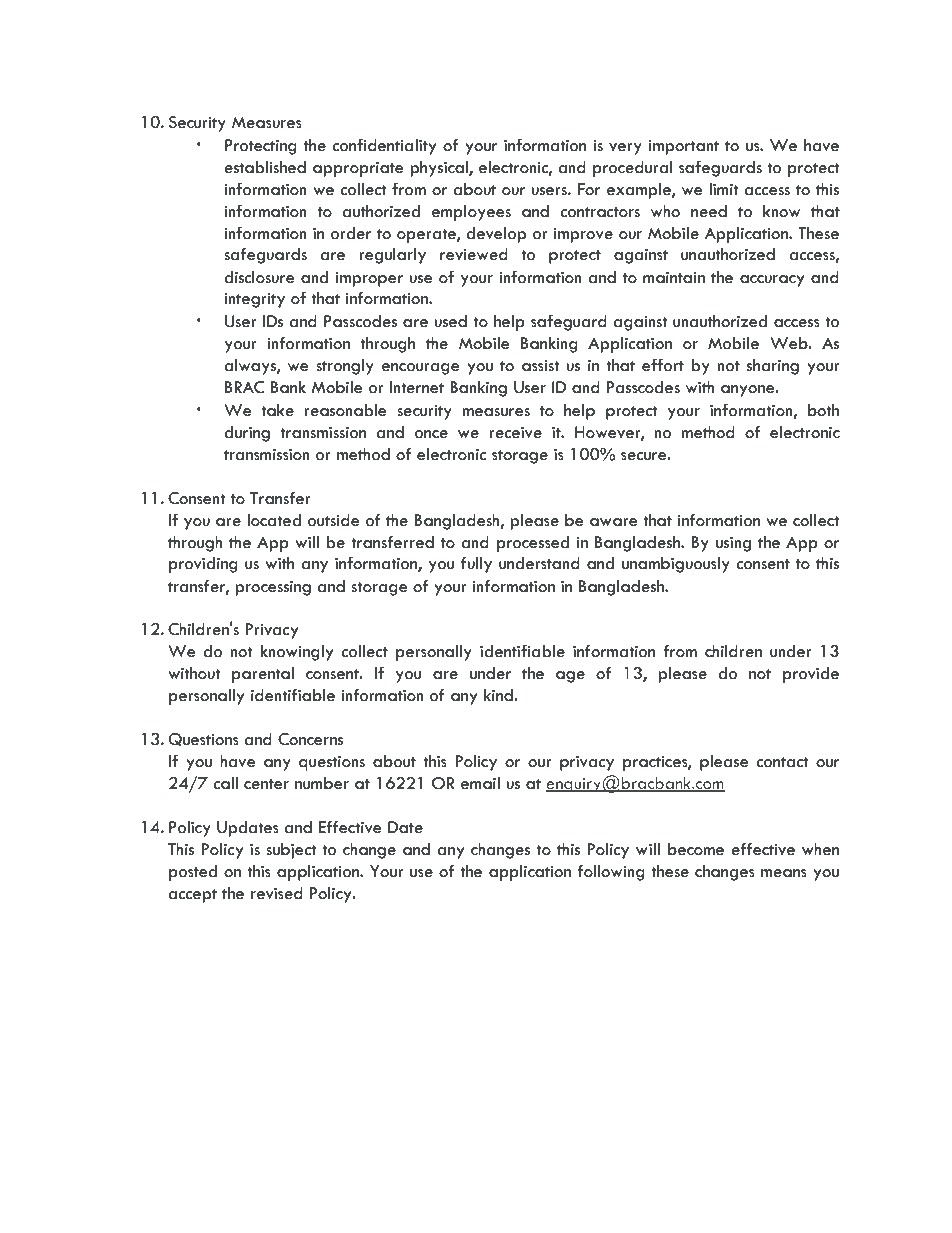 The width and height of the screenshot is (952, 1233). Describe the element at coordinates (277, 893) in the screenshot. I see `revised` at that location.
